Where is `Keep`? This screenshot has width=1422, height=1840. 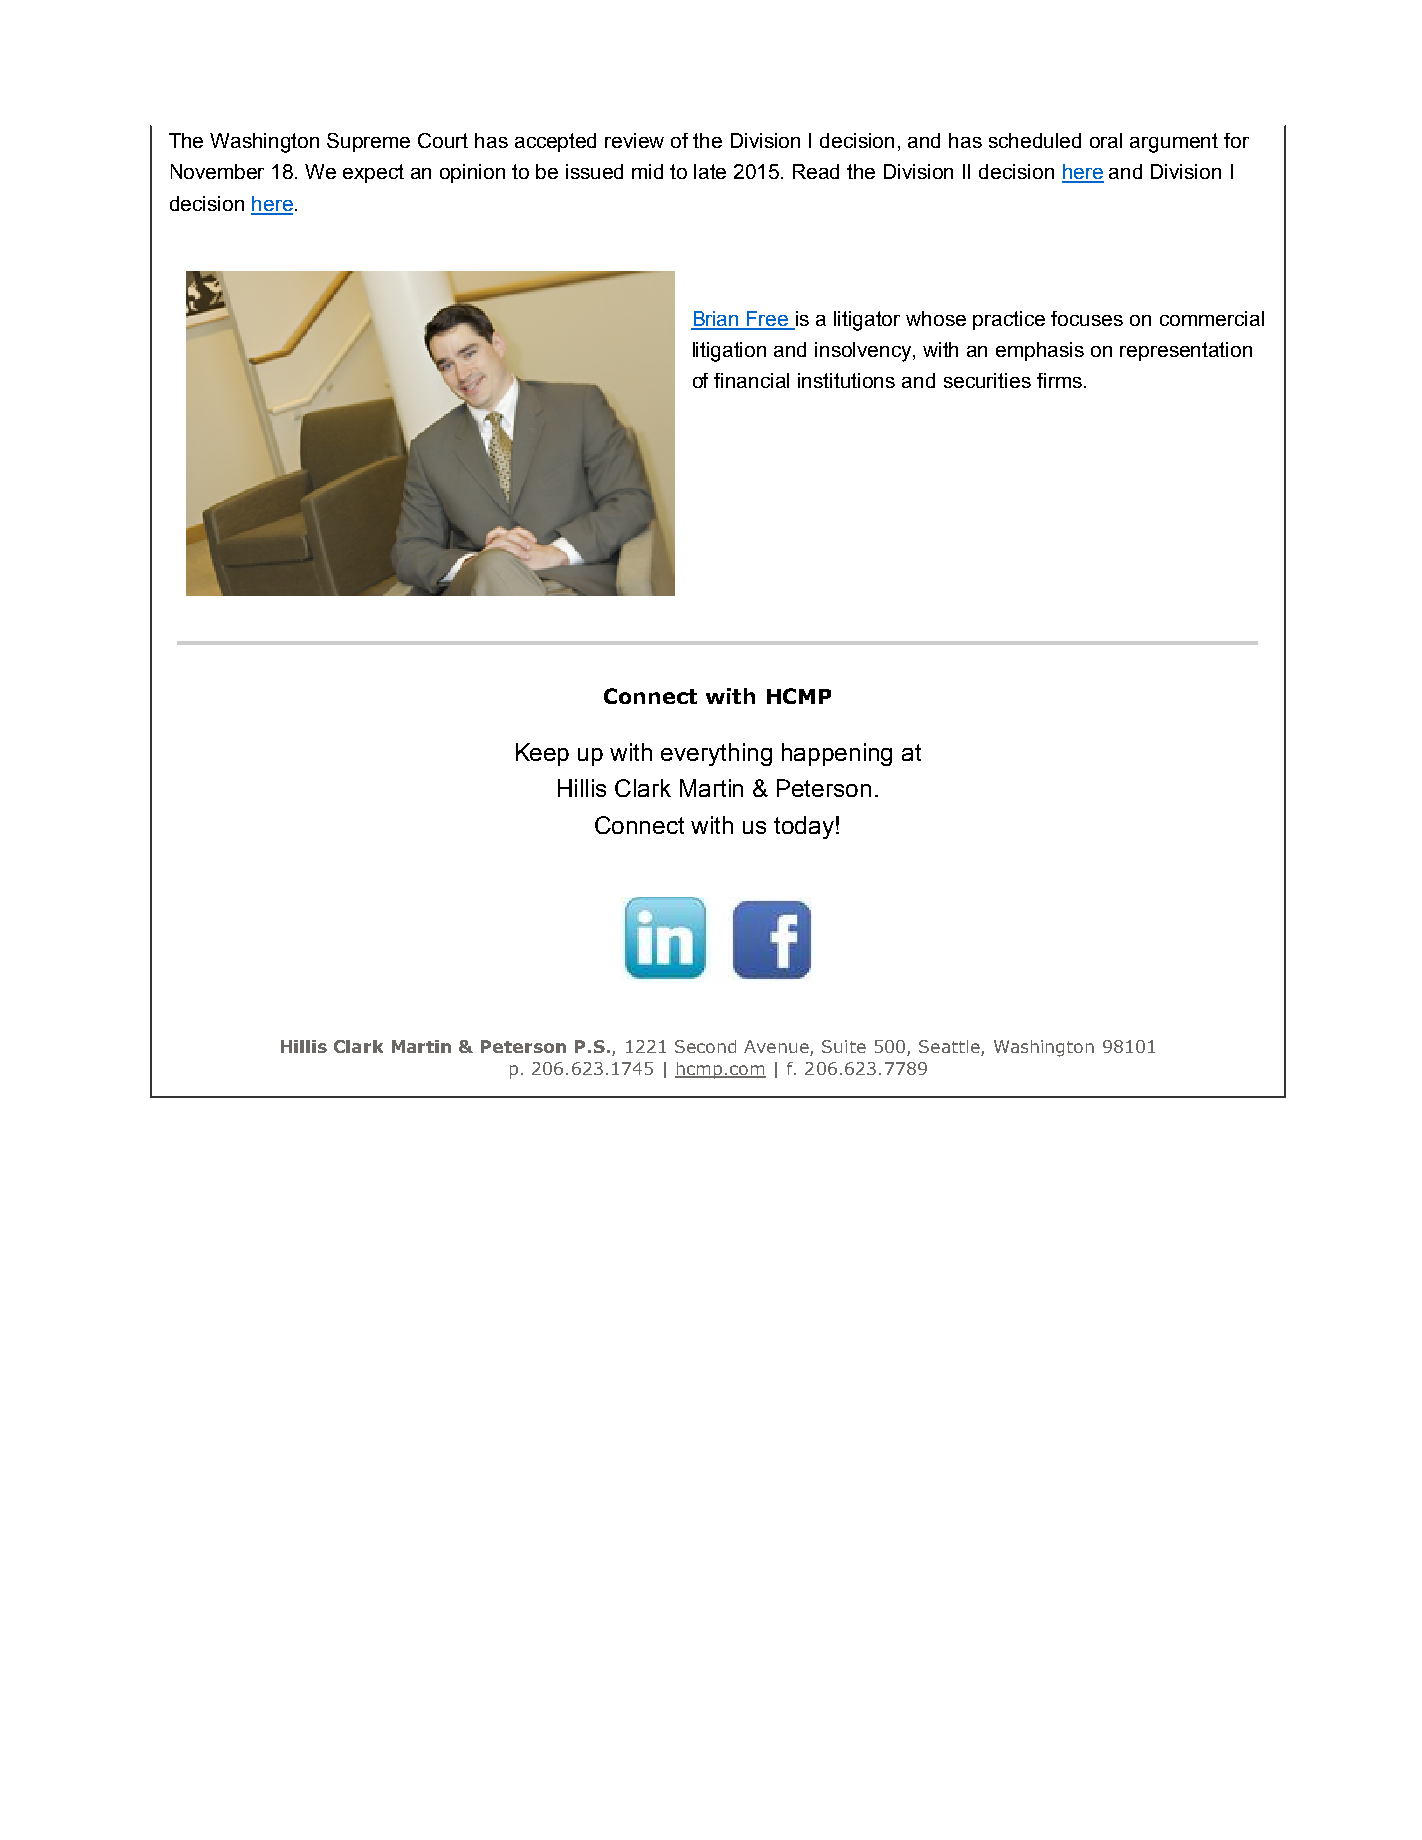 Keep is located at coordinates (542, 754).
